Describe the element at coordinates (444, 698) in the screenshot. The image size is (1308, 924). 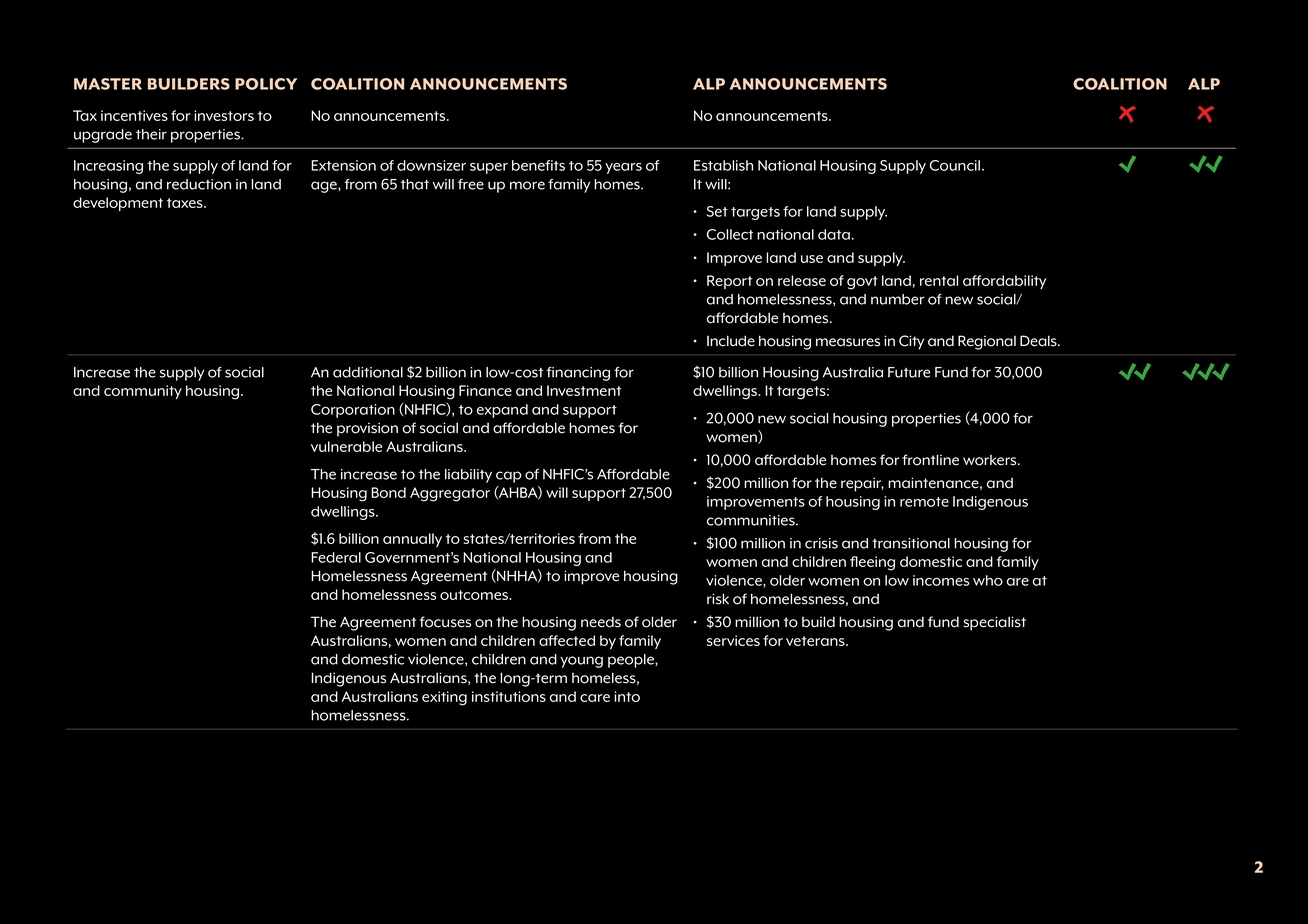
I see `exiting` at that location.
